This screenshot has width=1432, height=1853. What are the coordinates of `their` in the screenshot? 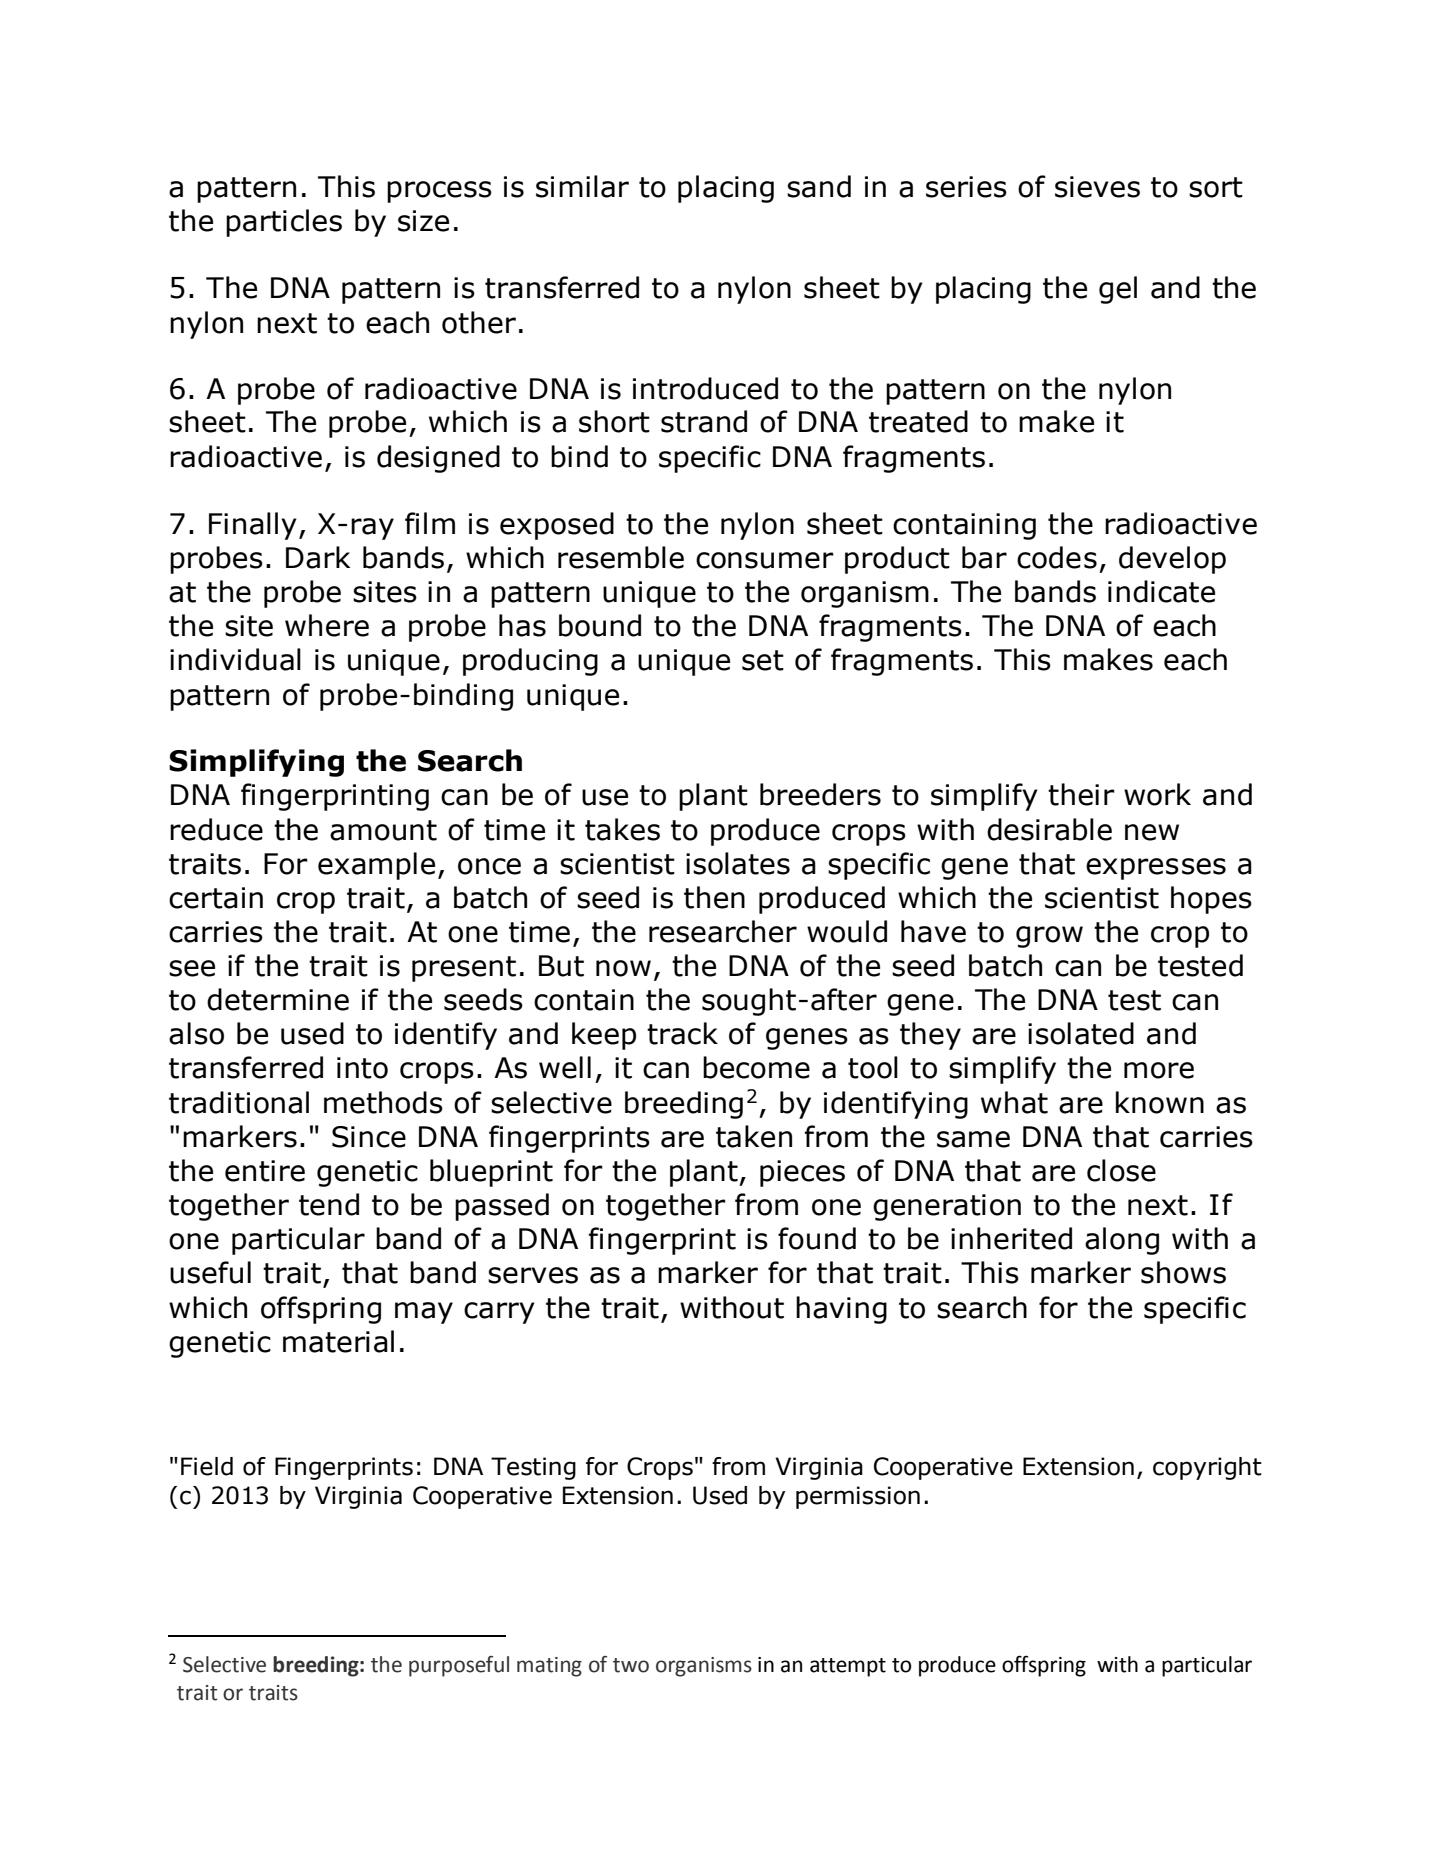 It's located at (1081, 794).
